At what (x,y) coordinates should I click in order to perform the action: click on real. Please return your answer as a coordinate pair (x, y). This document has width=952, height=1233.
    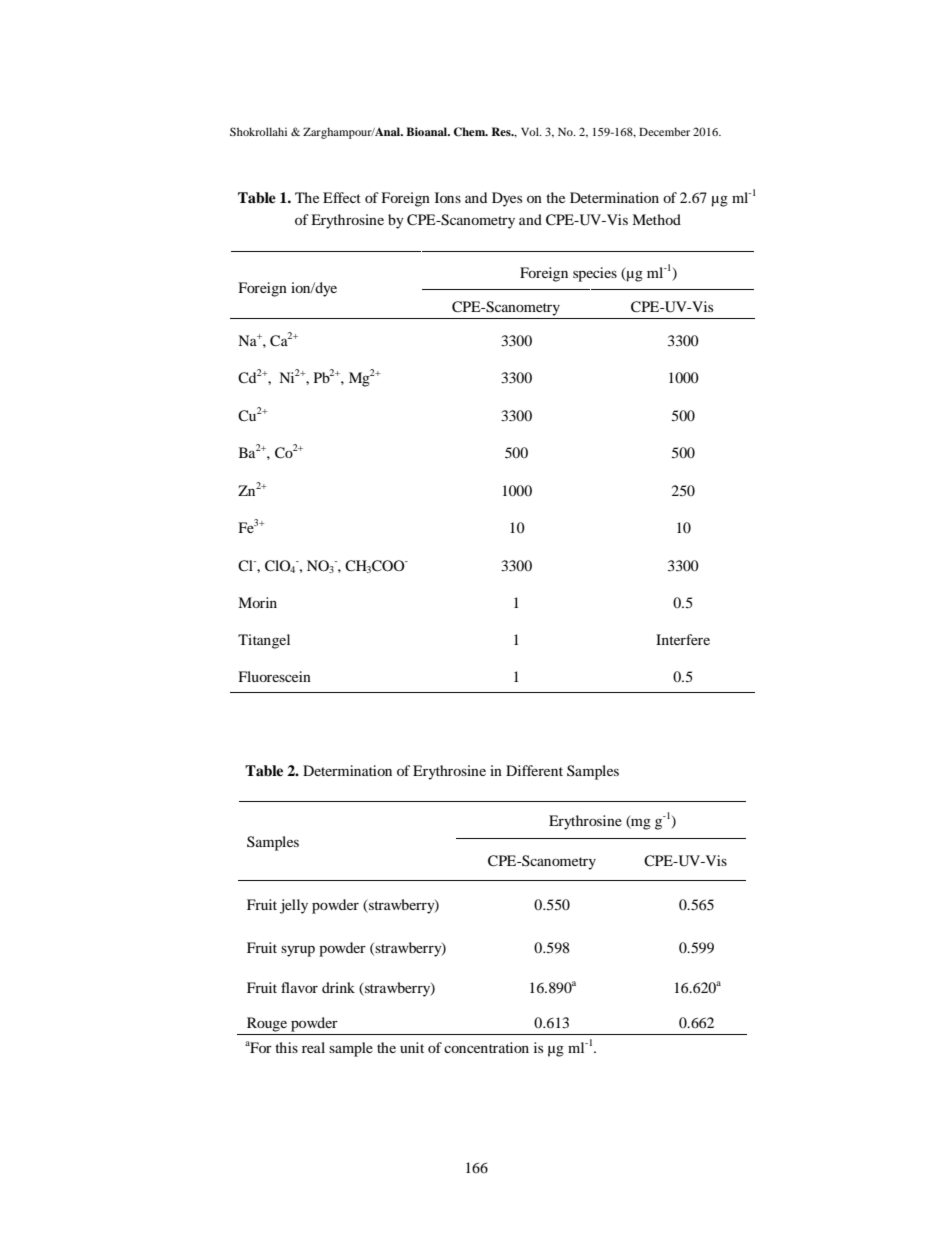
    Looking at the image, I should click on (313, 1047).
